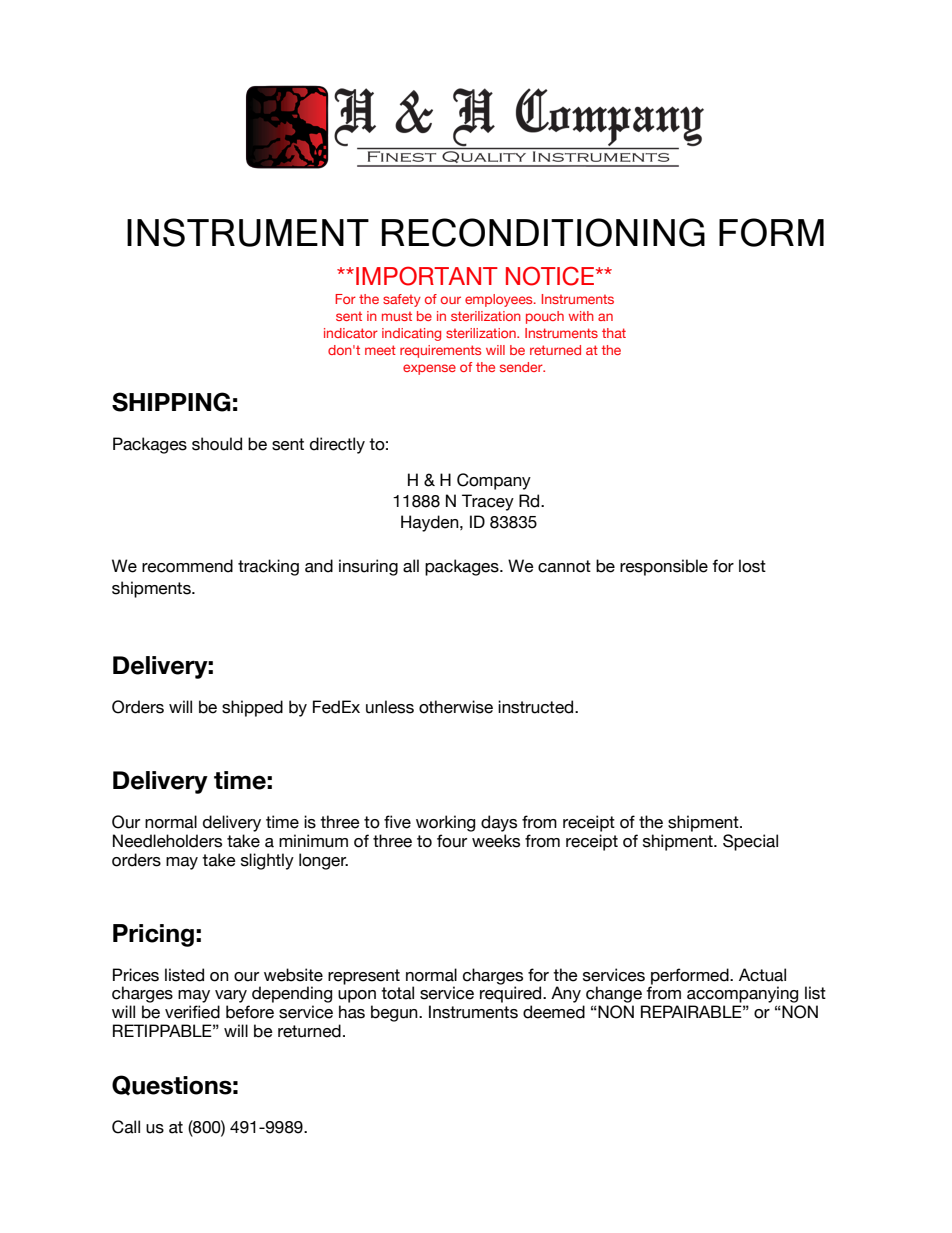  I want to click on IMPORTANT, so click(427, 276).
